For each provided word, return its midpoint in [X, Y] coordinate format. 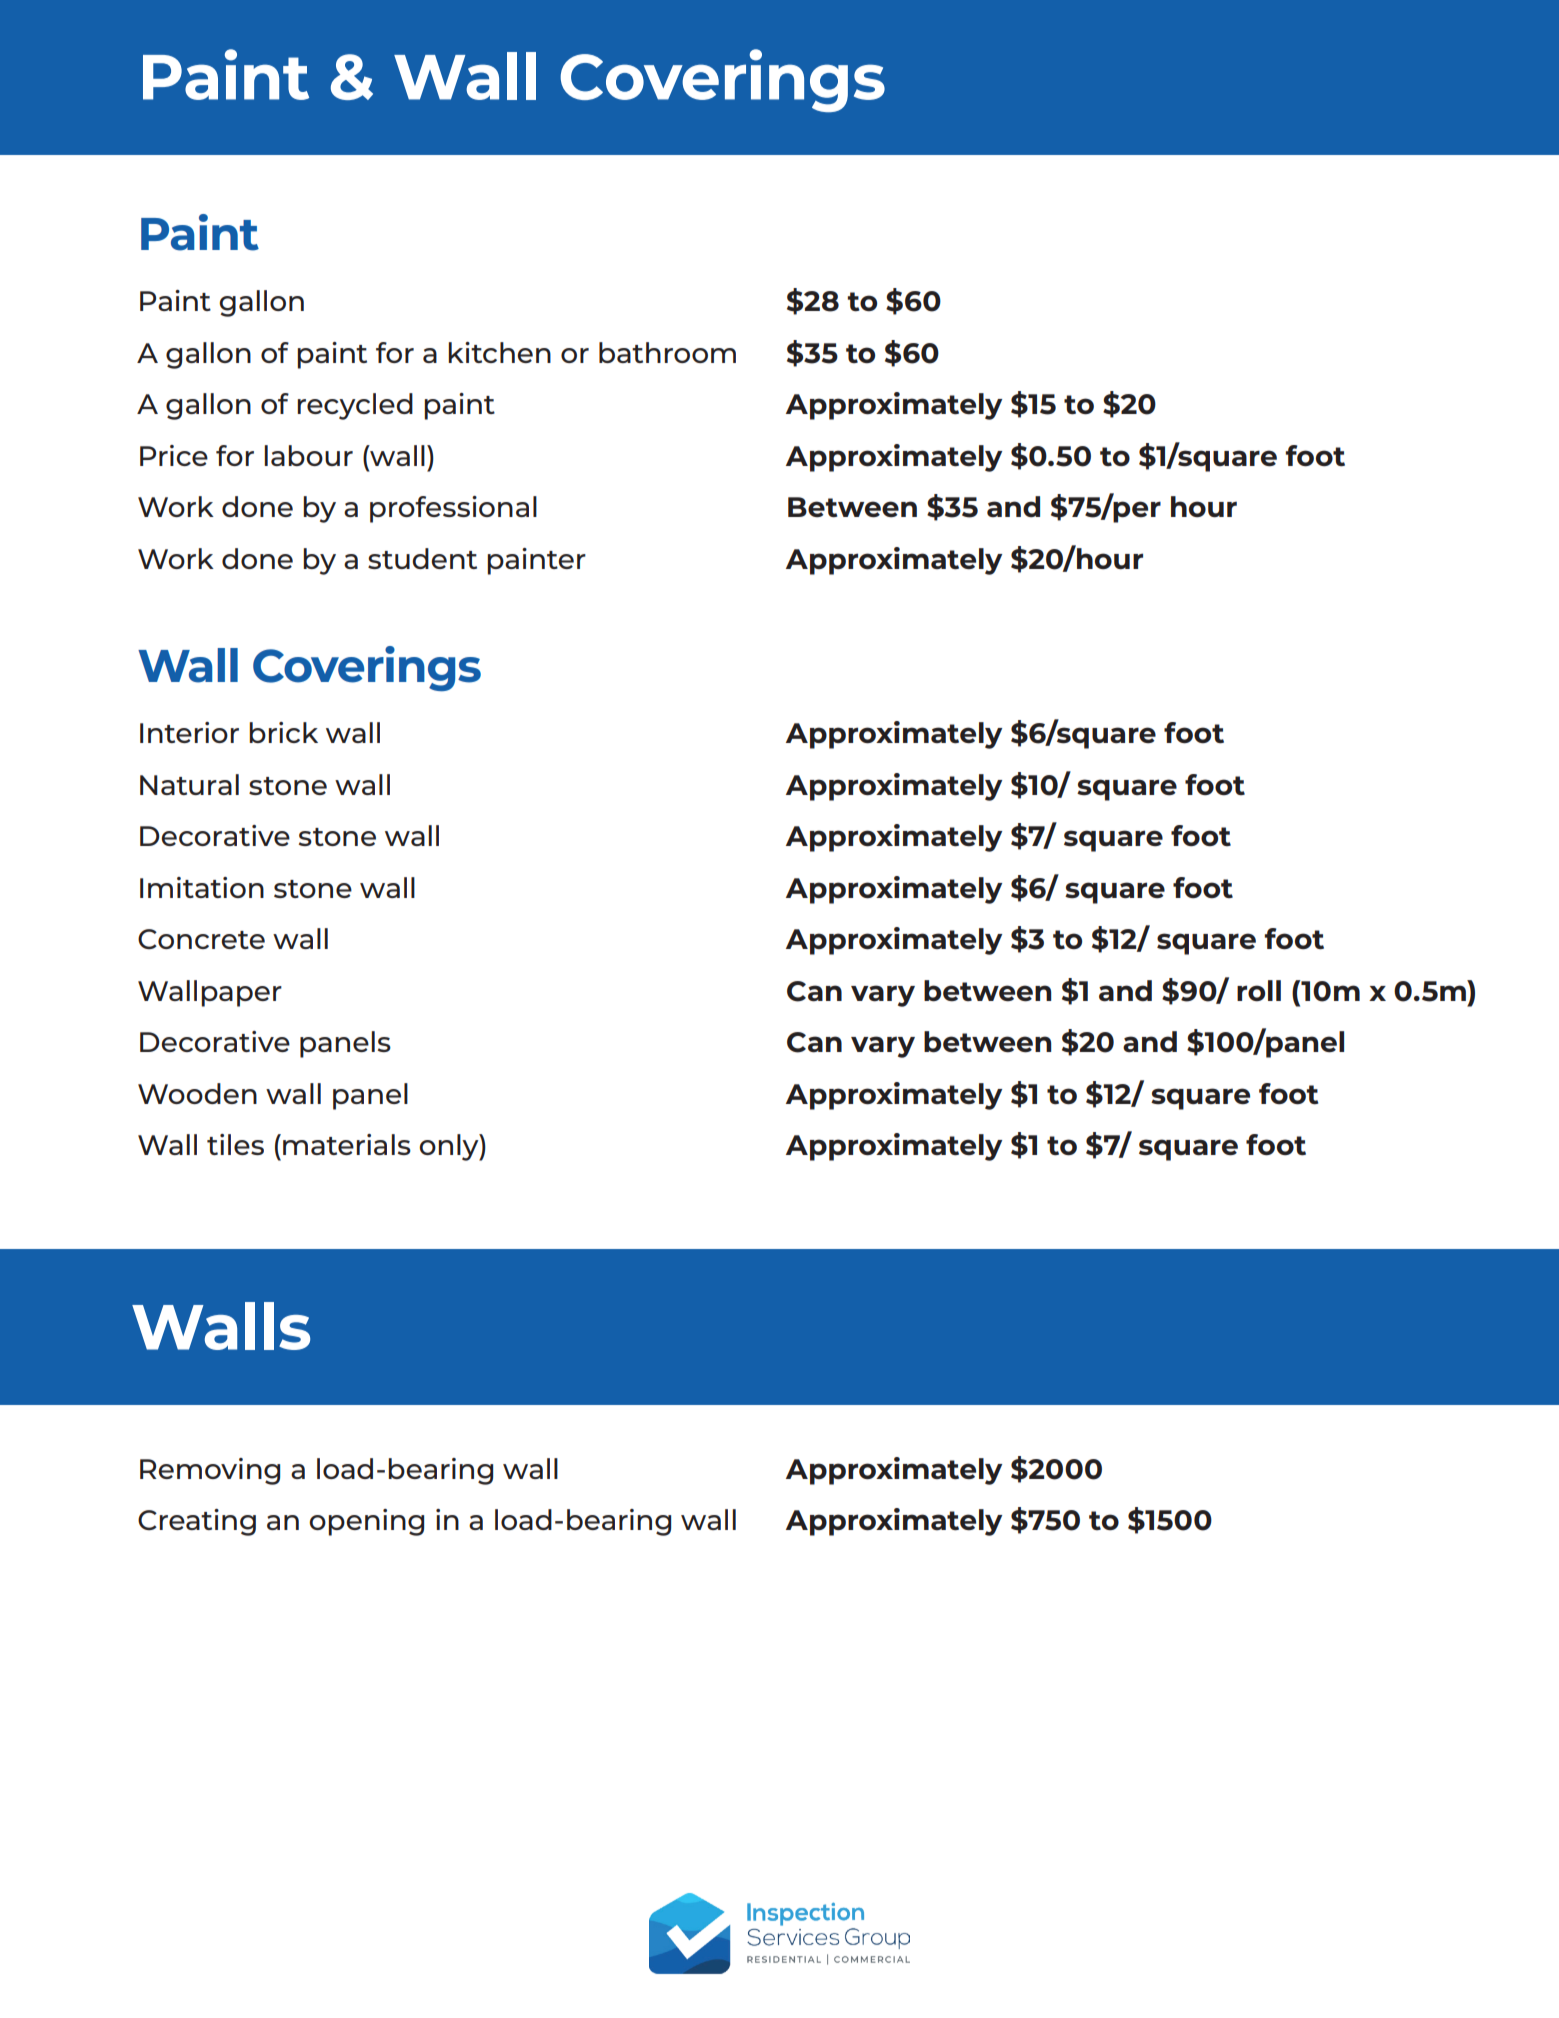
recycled [355, 406]
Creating [197, 1522]
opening [366, 1522]
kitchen [499, 352]
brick [283, 732]
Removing [210, 1471]
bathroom [667, 352]
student [422, 558]
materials [347, 1144]
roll [1259, 990]
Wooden [197, 1093]
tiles [235, 1144]
